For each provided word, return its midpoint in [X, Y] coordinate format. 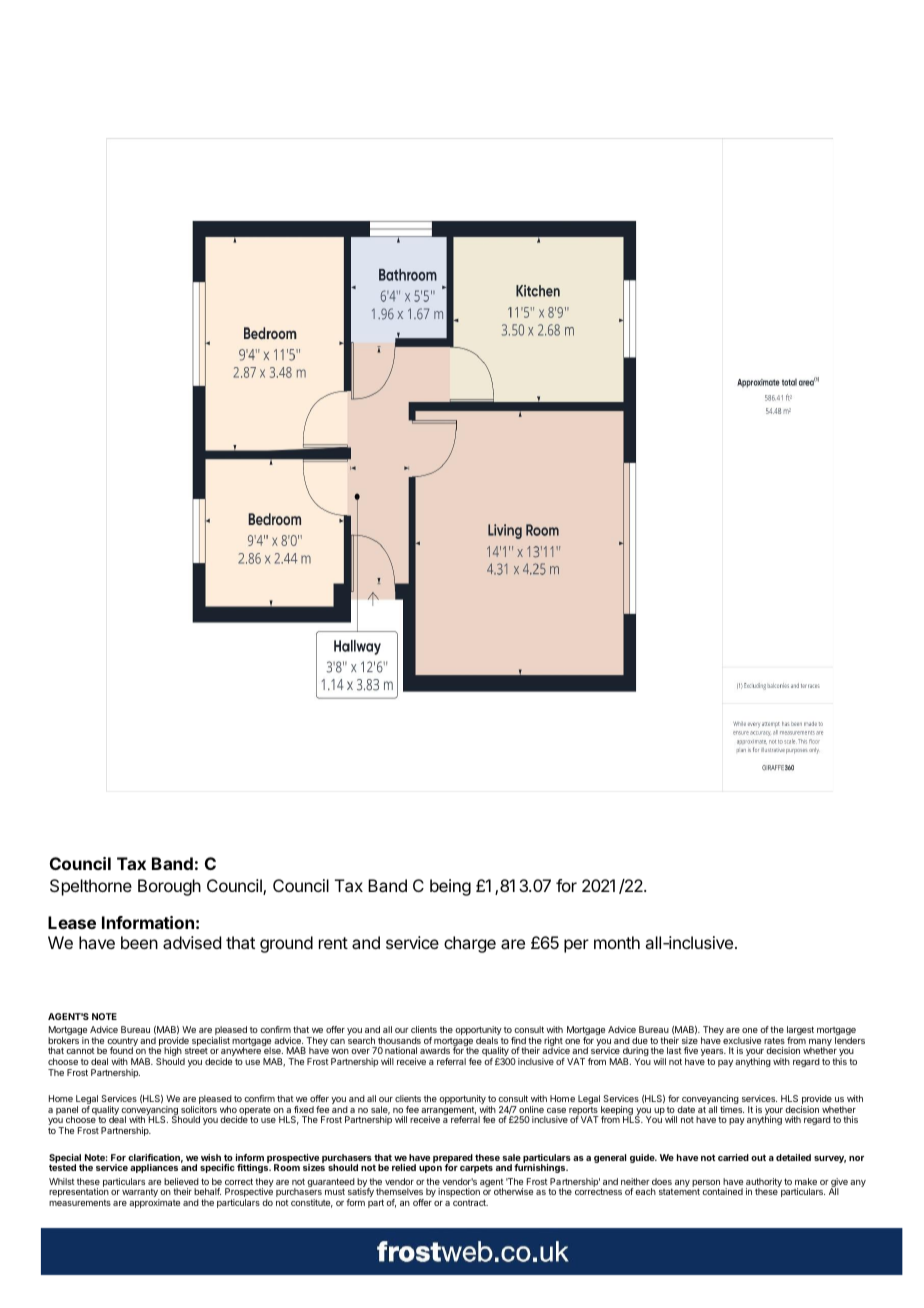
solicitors [199, 1109]
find [518, 1040]
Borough [169, 887]
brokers [63, 1040]
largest [800, 1032]
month [617, 942]
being [450, 887]
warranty [141, 1194]
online [531, 1109]
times [732, 1109]
